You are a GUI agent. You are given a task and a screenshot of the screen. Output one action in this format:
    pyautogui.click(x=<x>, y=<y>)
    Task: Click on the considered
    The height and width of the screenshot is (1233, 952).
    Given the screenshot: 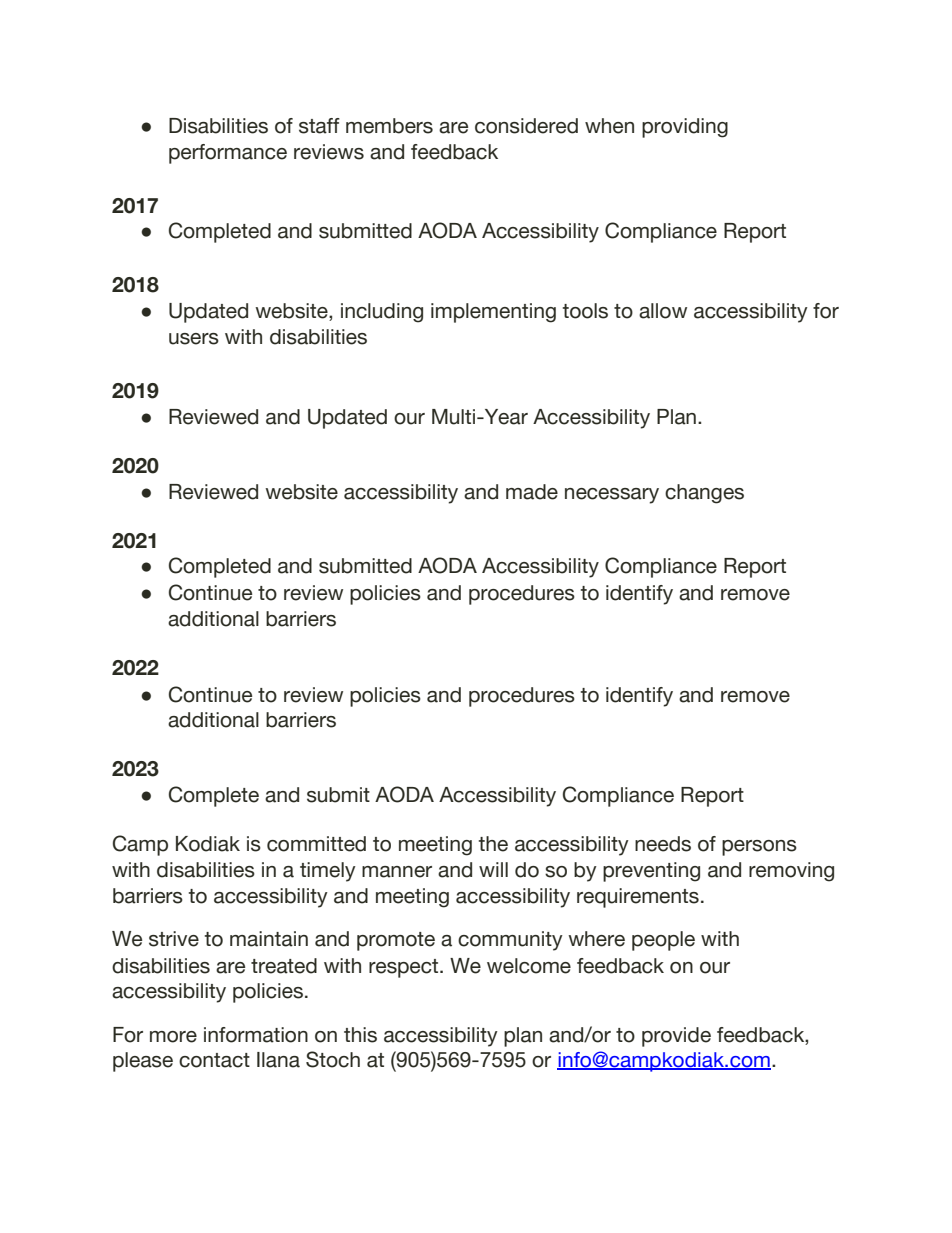 What is the action you would take?
    pyautogui.click(x=526, y=126)
